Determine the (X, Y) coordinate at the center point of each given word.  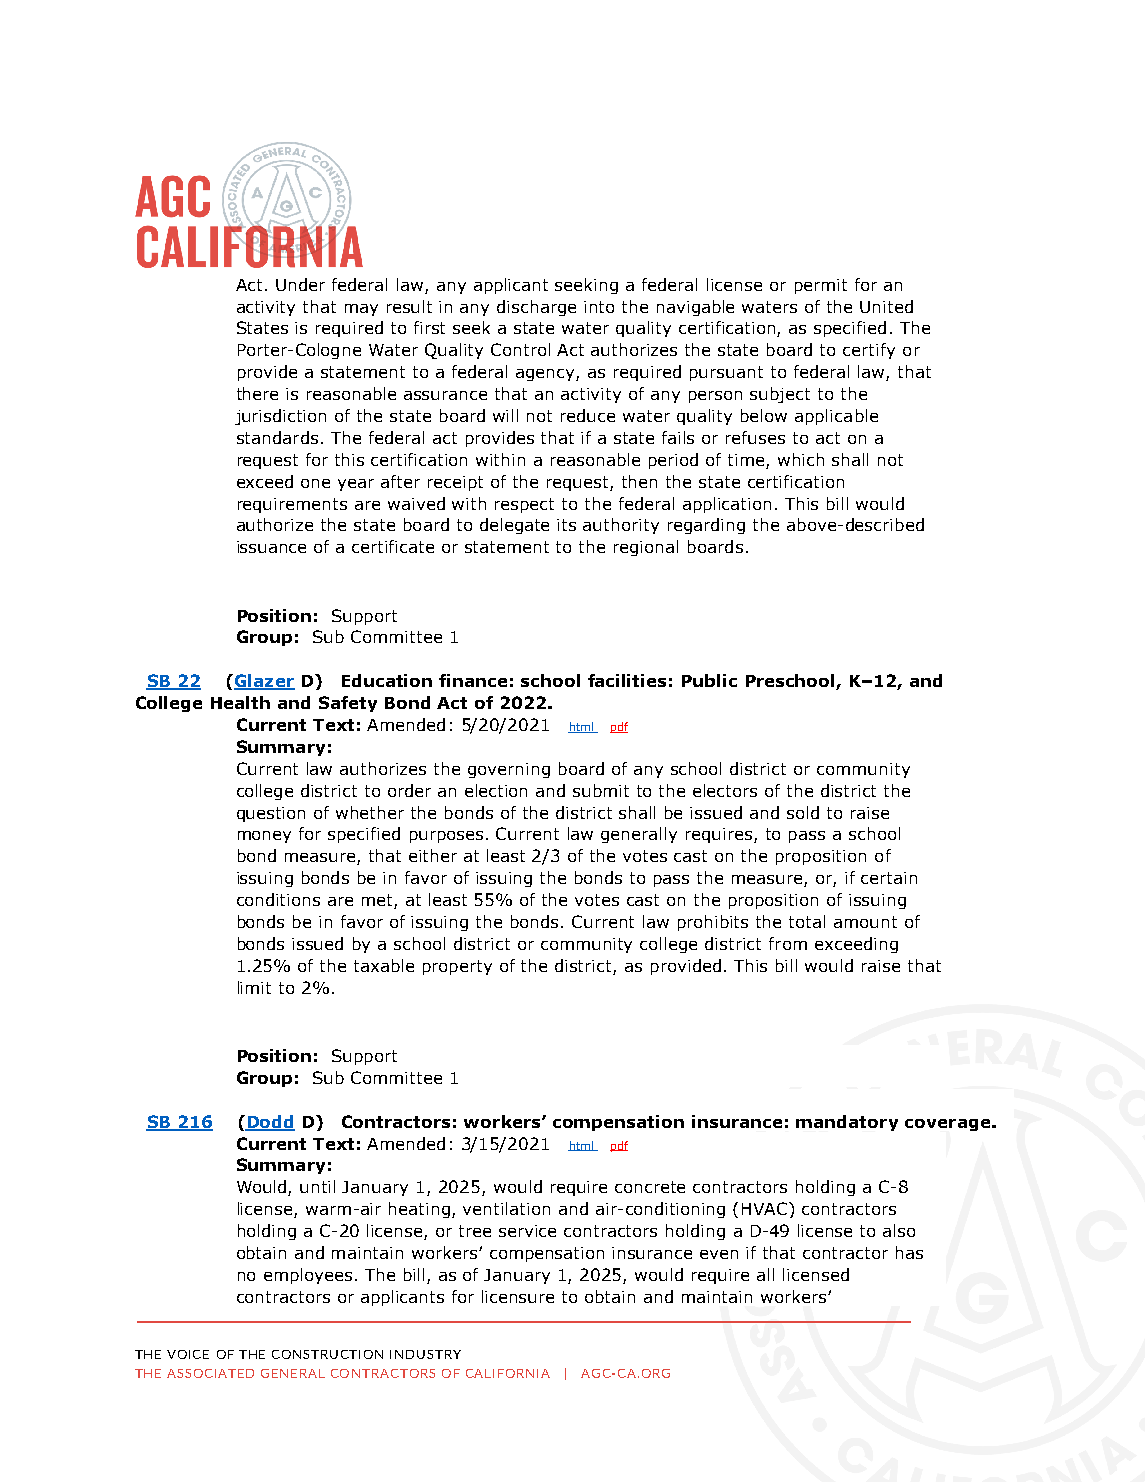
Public (709, 680)
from (788, 943)
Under (300, 284)
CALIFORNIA (508, 1373)
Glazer (263, 682)
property (457, 967)
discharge (536, 308)
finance (473, 680)
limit (254, 987)
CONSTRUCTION (327, 1354)
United (886, 306)
